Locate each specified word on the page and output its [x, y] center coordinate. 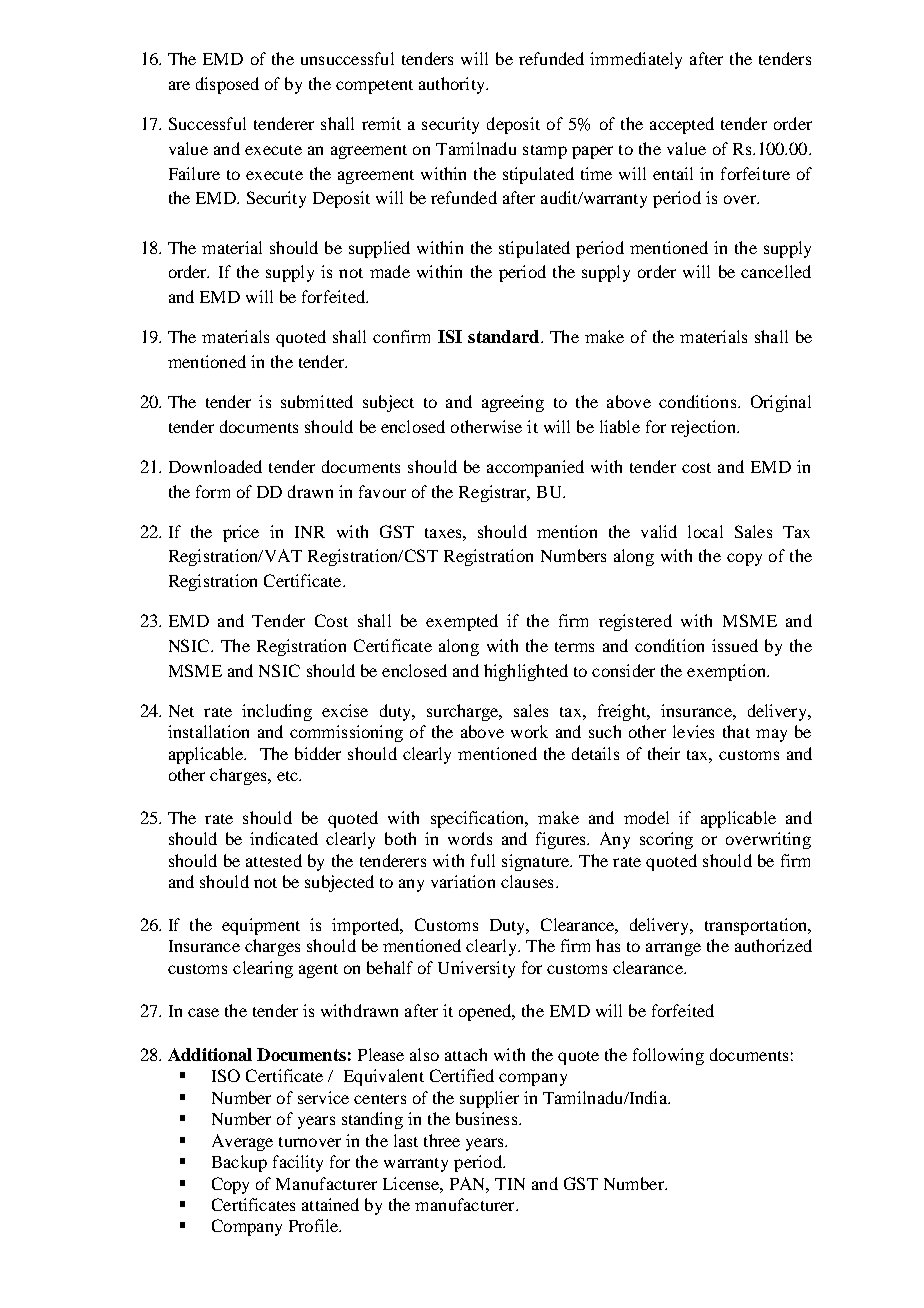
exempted [462, 622]
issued [735, 645]
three [442, 1140]
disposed [227, 85]
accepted [682, 125]
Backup [239, 1163]
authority [453, 85]
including [277, 712]
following [668, 1056]
